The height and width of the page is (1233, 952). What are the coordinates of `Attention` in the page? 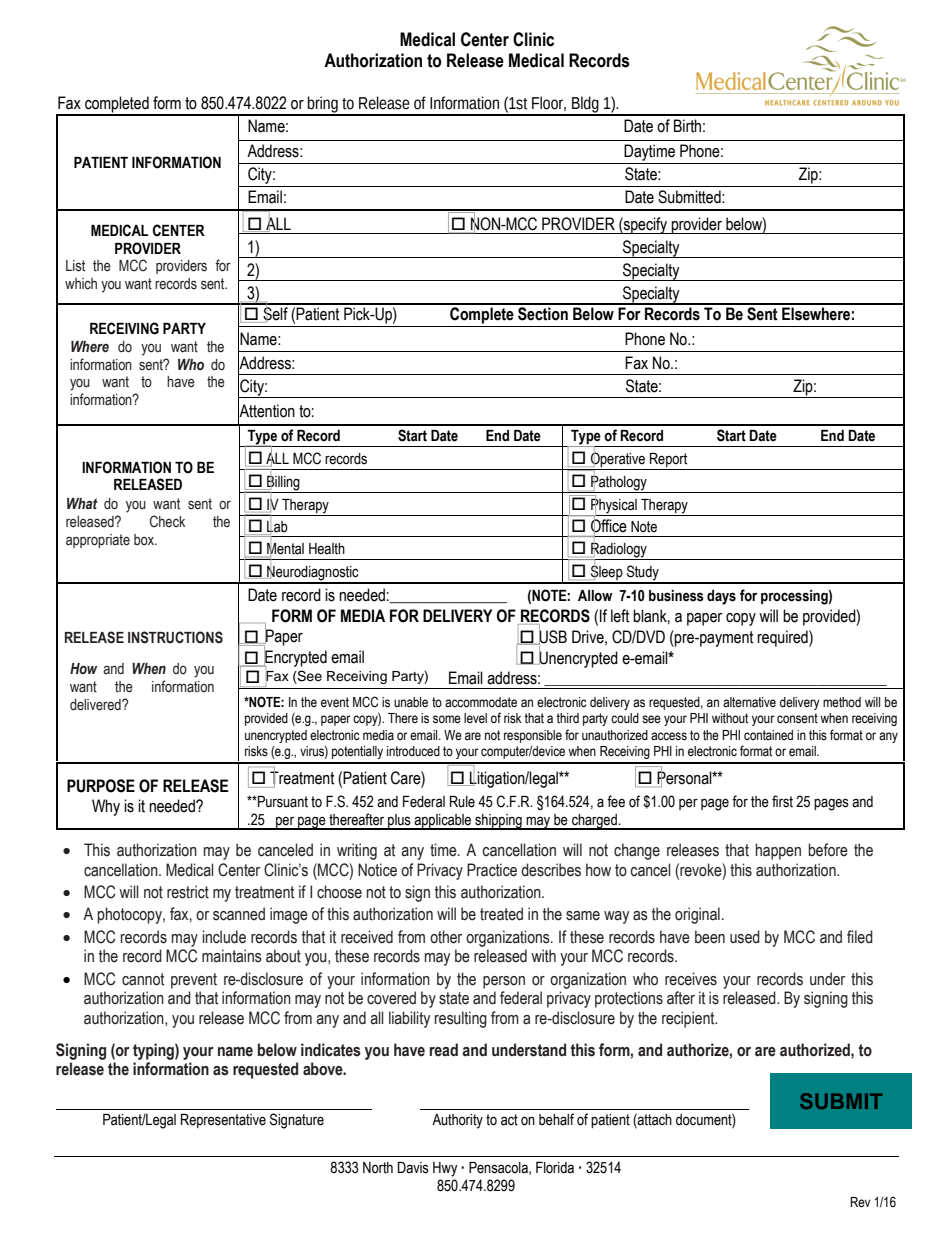 It's located at (266, 411).
